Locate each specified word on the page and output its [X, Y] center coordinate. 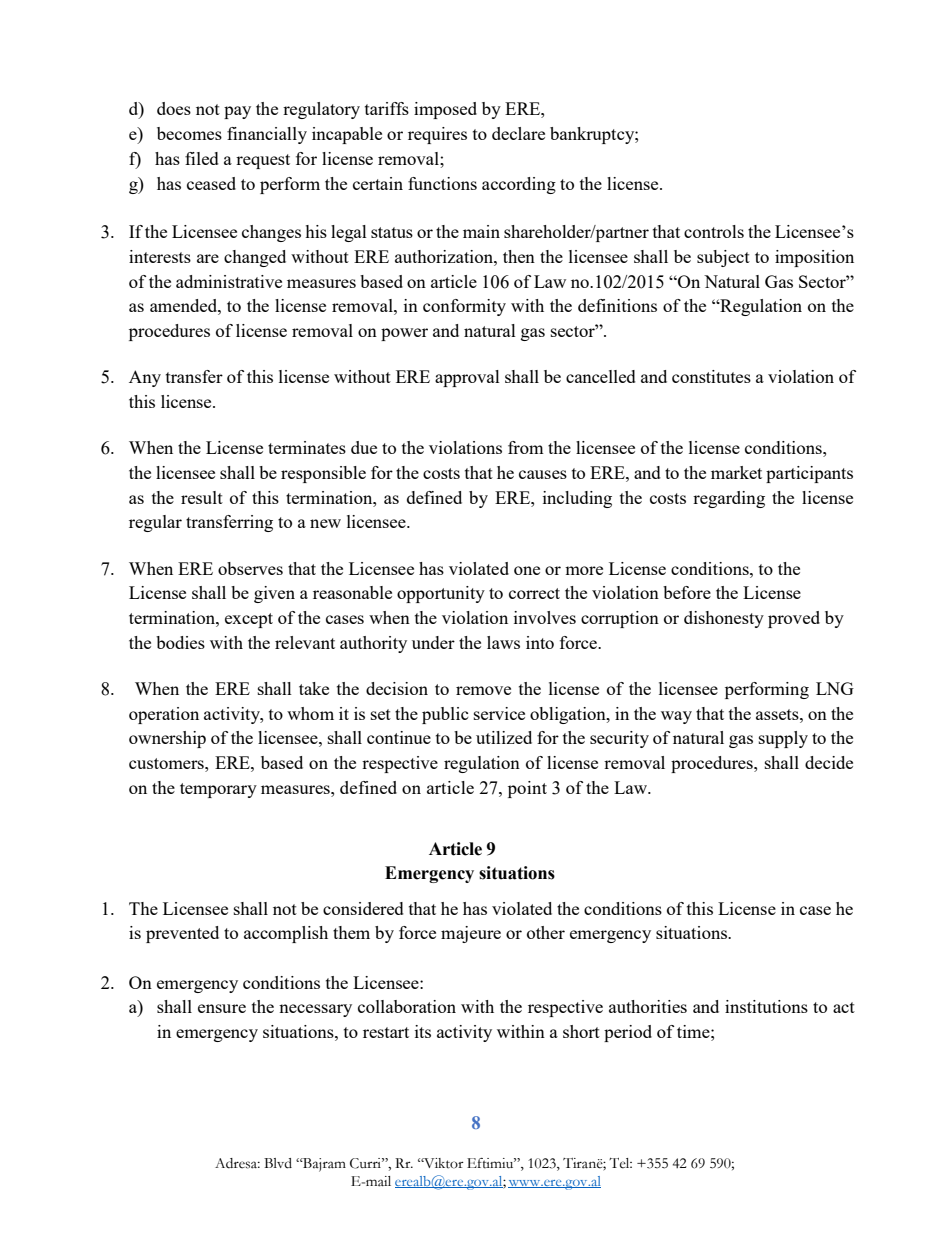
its [423, 1031]
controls [714, 231]
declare [518, 133]
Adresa [237, 1163]
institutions [766, 1006]
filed [202, 158]
